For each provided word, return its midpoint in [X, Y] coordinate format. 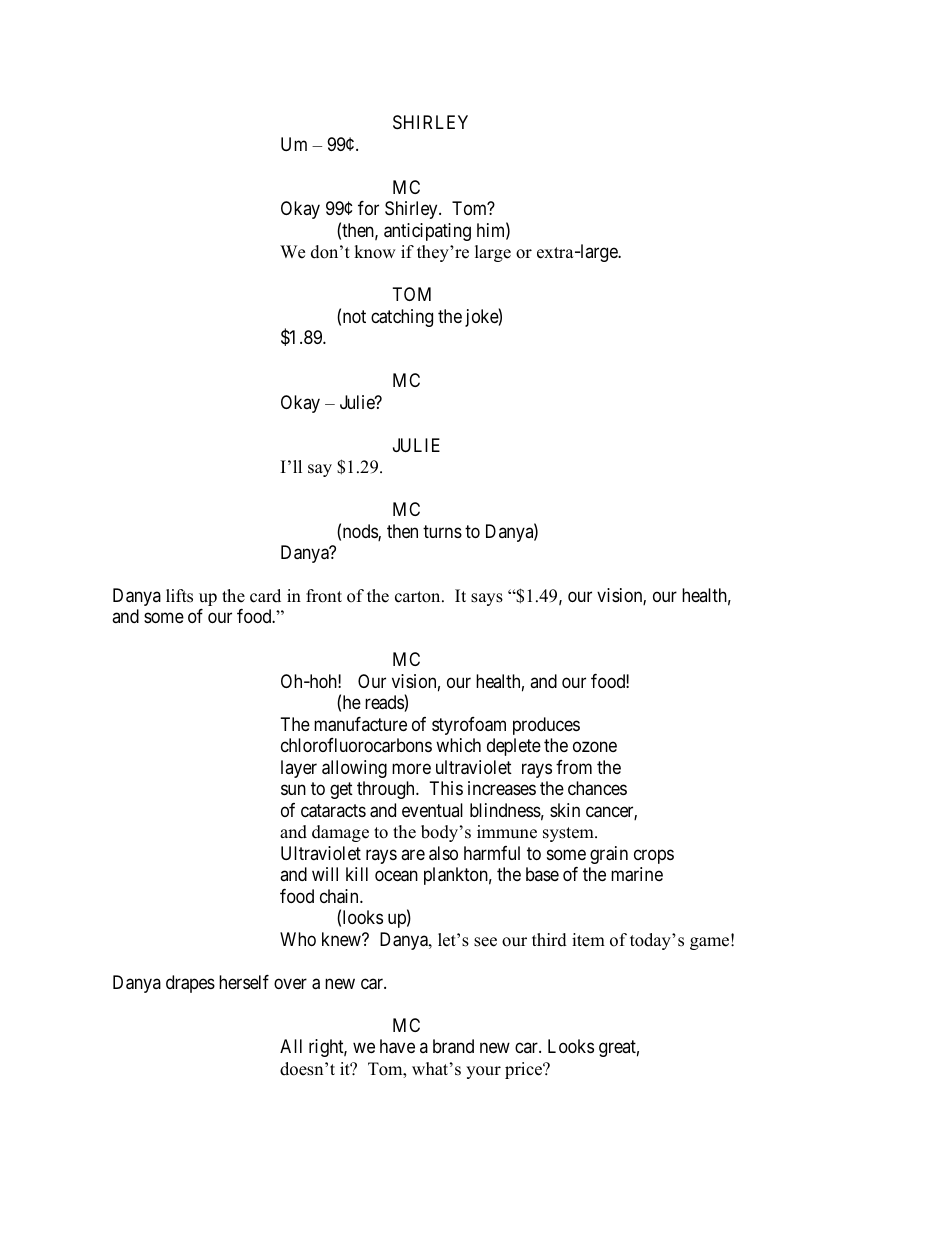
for [368, 208]
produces [546, 726]
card [265, 596]
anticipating [427, 232]
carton [419, 597]
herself [244, 982]
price [525, 1070]
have [397, 1046]
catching [402, 318]
